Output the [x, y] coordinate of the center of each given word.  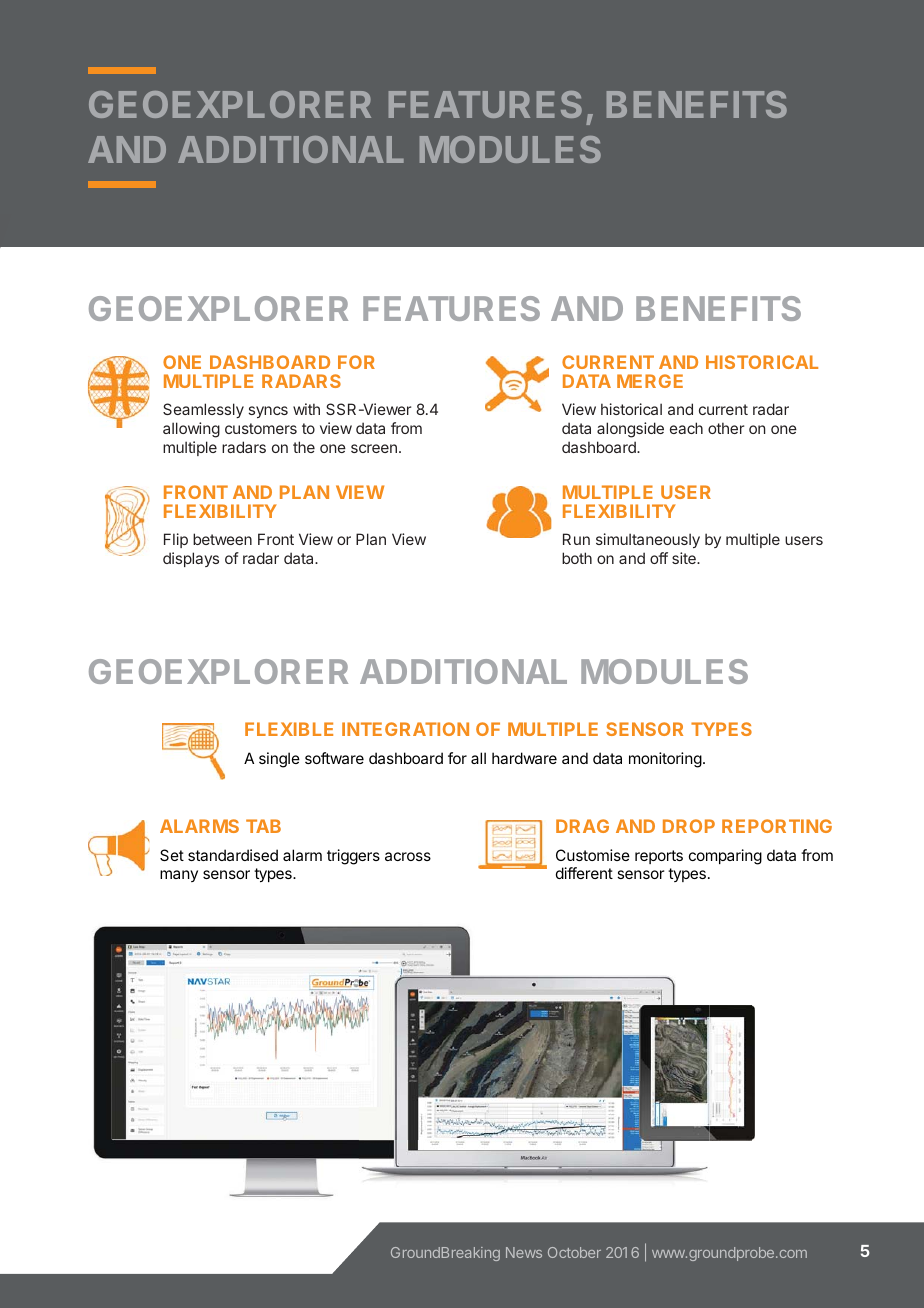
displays [191, 559]
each [686, 428]
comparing [725, 857]
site [685, 558]
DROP [689, 826]
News [524, 1252]
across [408, 856]
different [584, 873]
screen [374, 448]
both [577, 558]
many [179, 876]
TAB [263, 826]
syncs [268, 412]
